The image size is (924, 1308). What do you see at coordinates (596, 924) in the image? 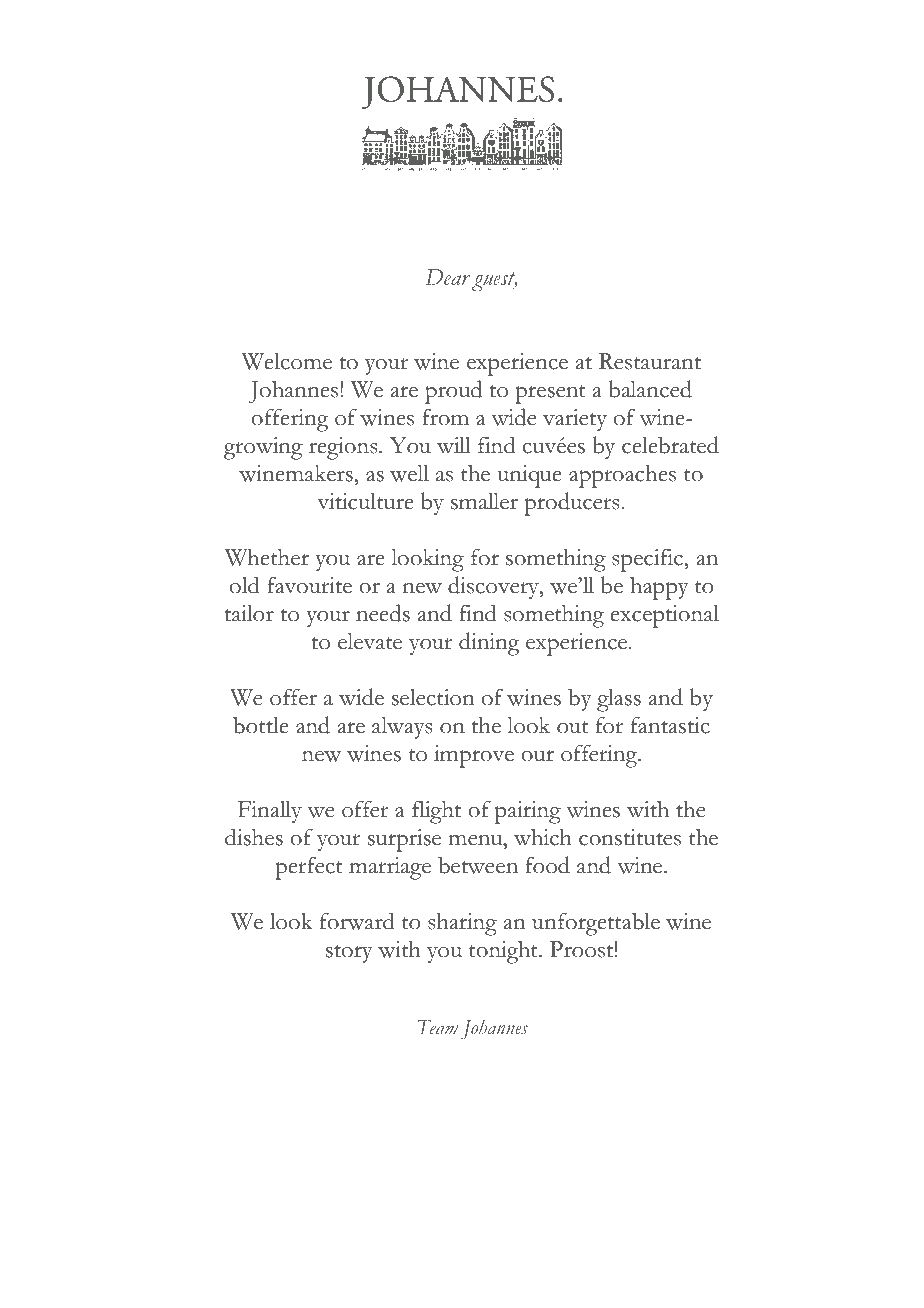
I see `unforgettable` at bounding box center [596, 924].
